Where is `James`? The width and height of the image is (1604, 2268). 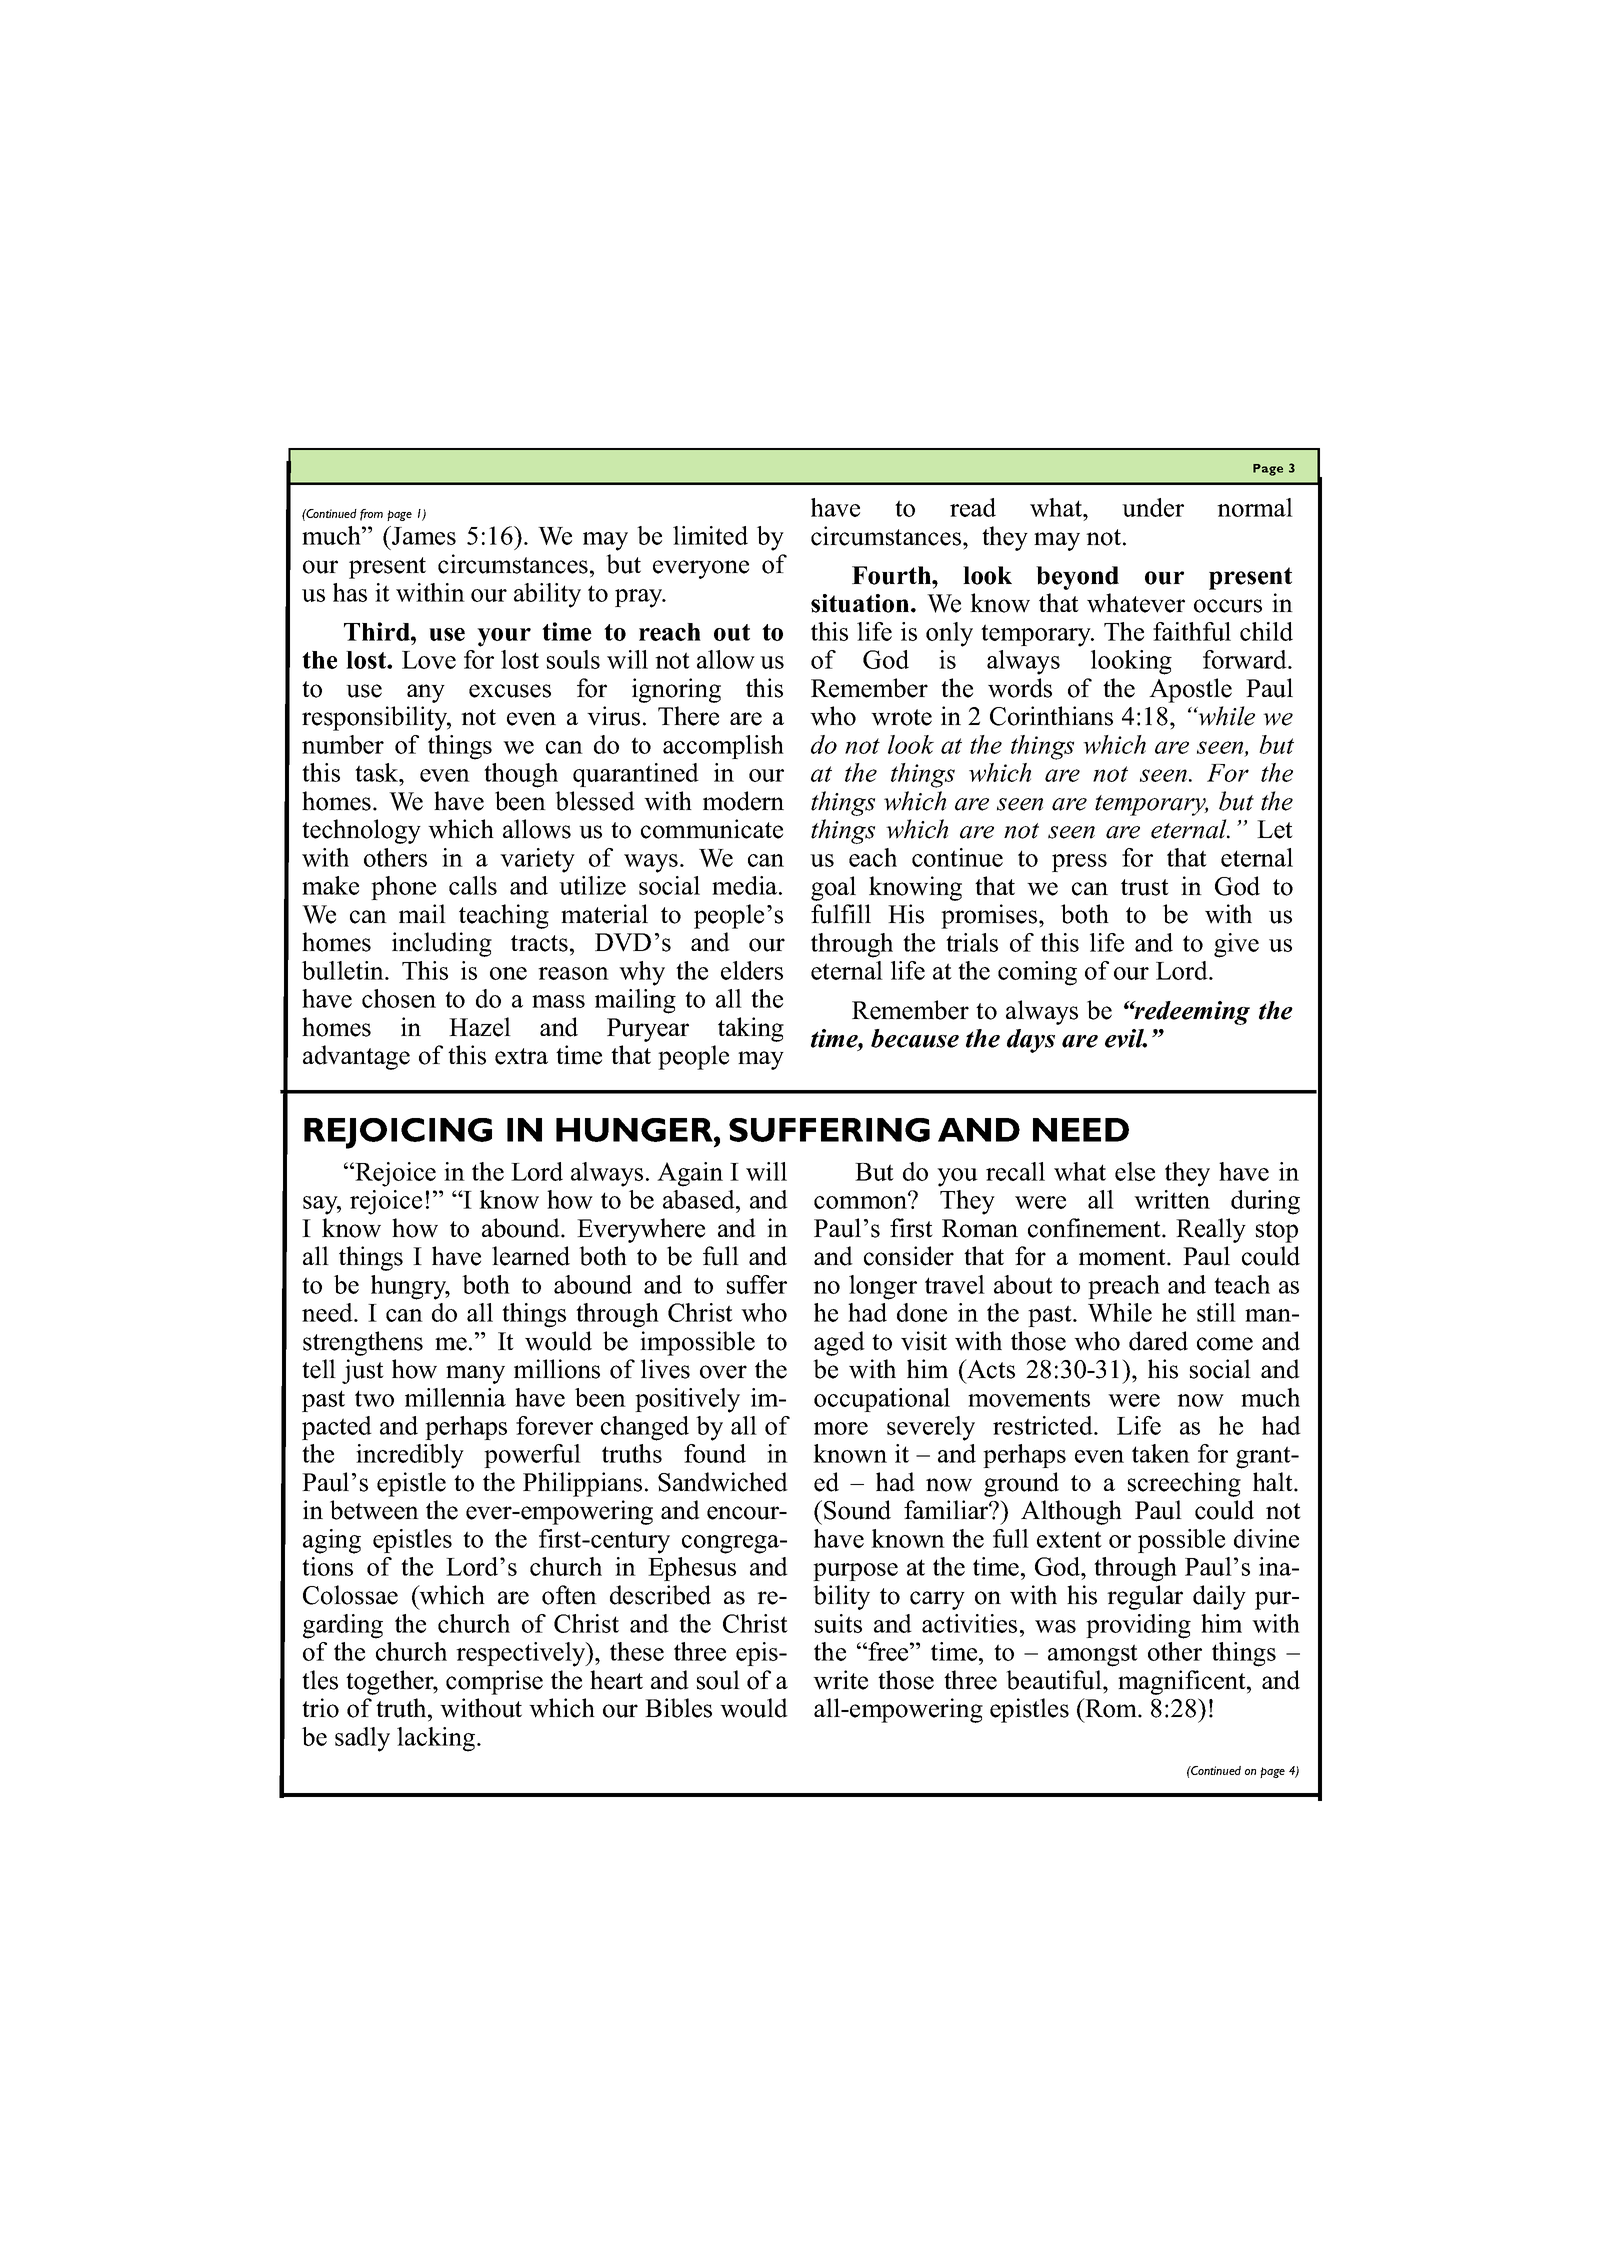
James is located at coordinates (423, 535).
